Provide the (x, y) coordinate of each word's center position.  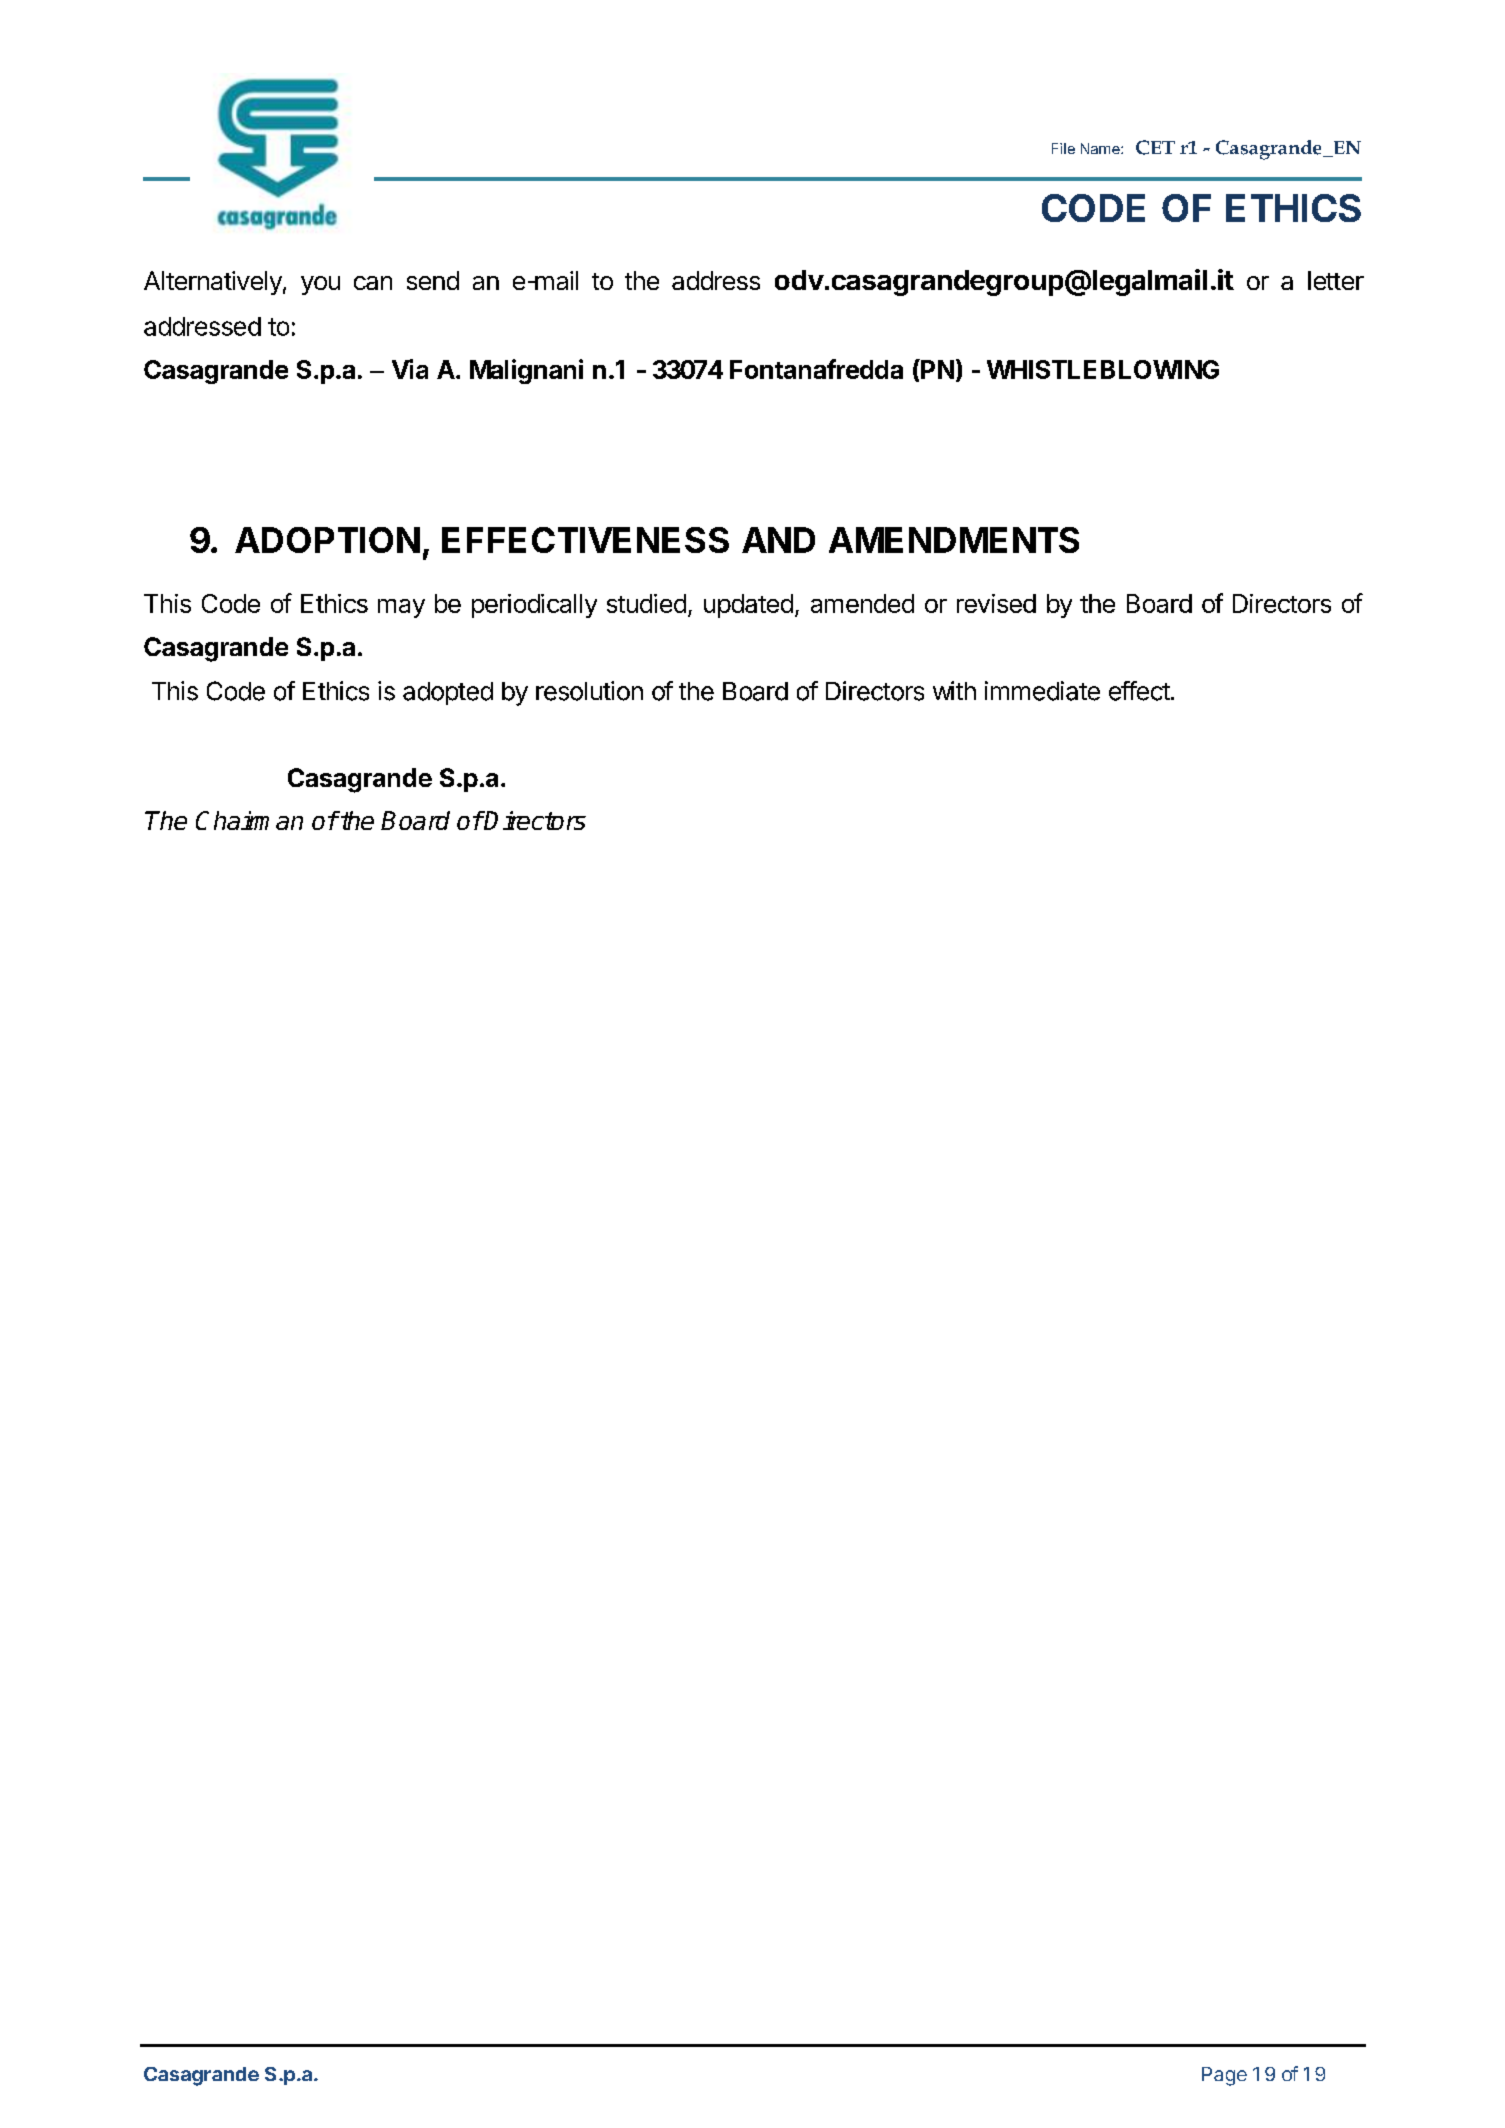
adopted (448, 693)
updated (748, 606)
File (1063, 148)
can (373, 283)
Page (1224, 2076)
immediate (1042, 691)
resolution (589, 691)
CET (1155, 147)
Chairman (249, 820)
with (954, 690)
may (401, 608)
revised (996, 603)
